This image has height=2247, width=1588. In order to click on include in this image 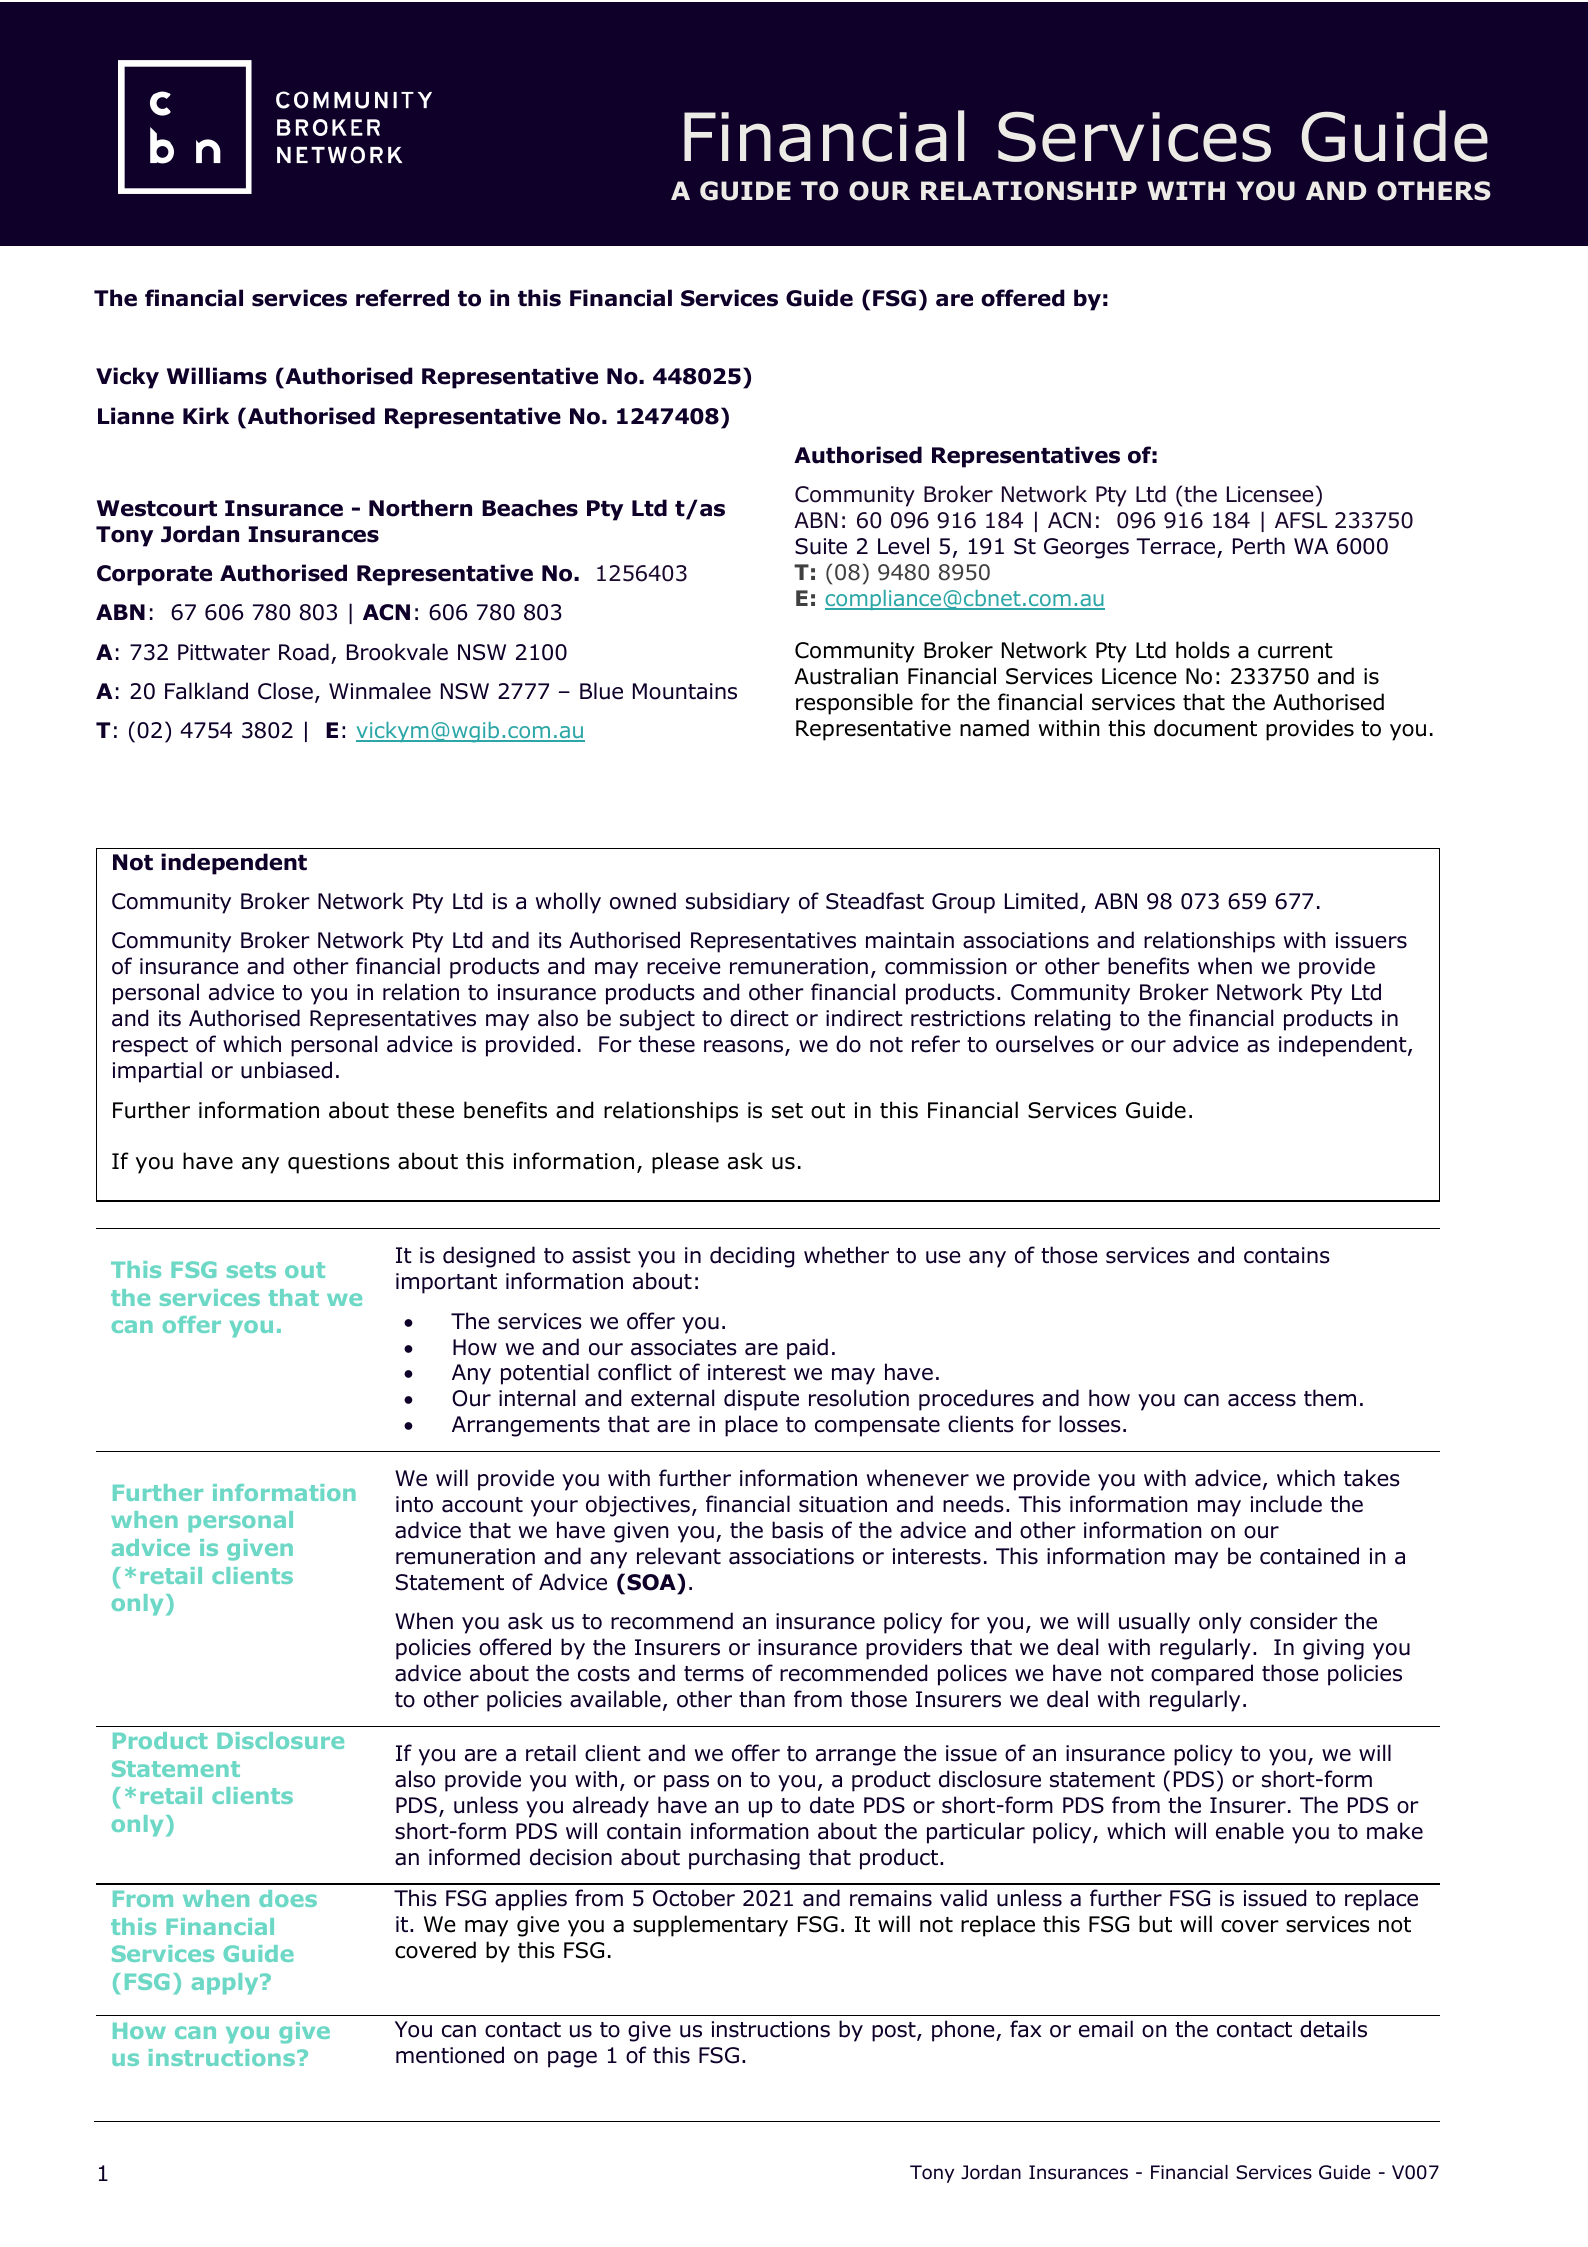, I will do `click(1286, 1504)`.
